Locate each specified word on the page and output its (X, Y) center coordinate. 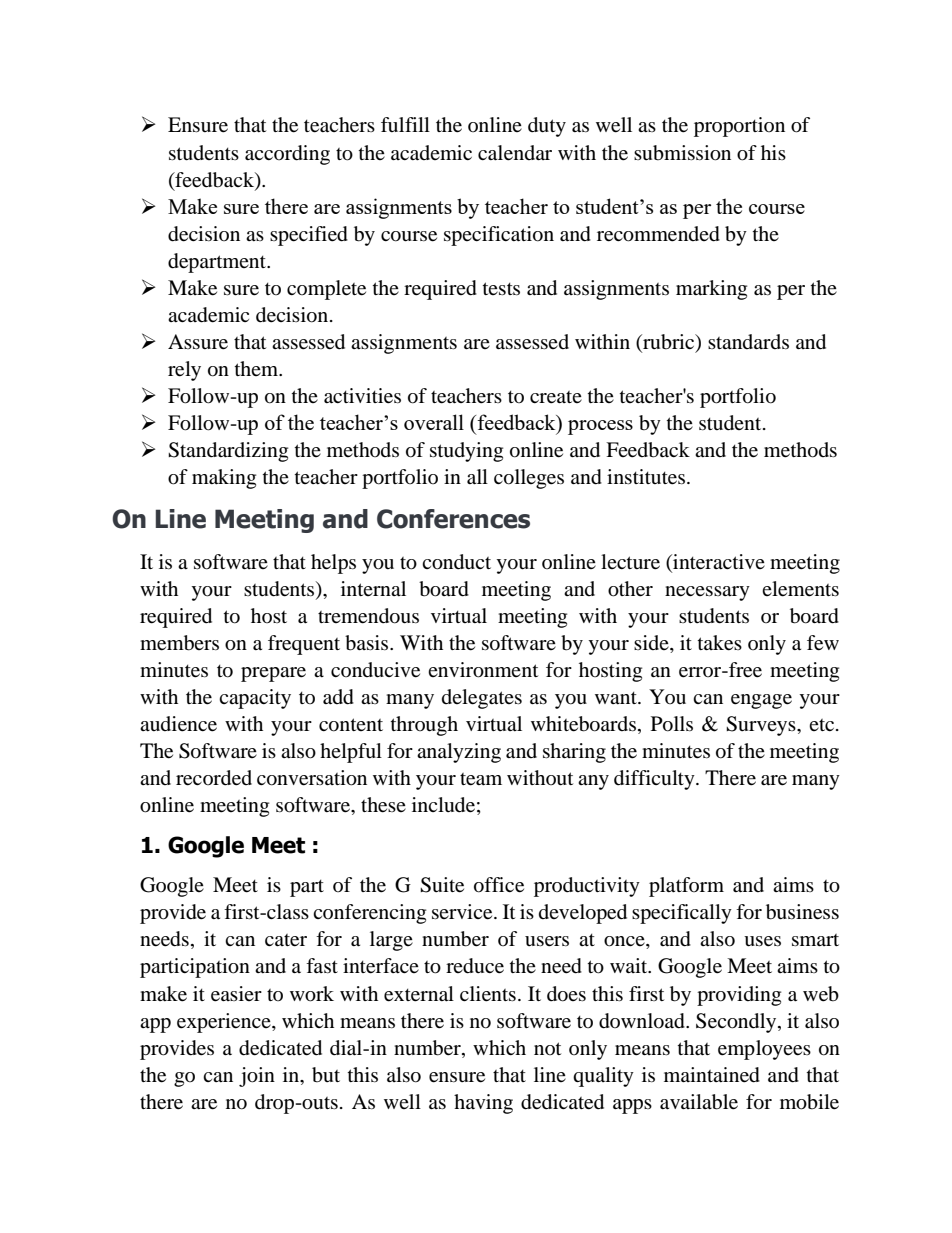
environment (483, 670)
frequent (304, 645)
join (257, 1077)
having (483, 1104)
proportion (739, 127)
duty (547, 127)
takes (720, 643)
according (287, 155)
